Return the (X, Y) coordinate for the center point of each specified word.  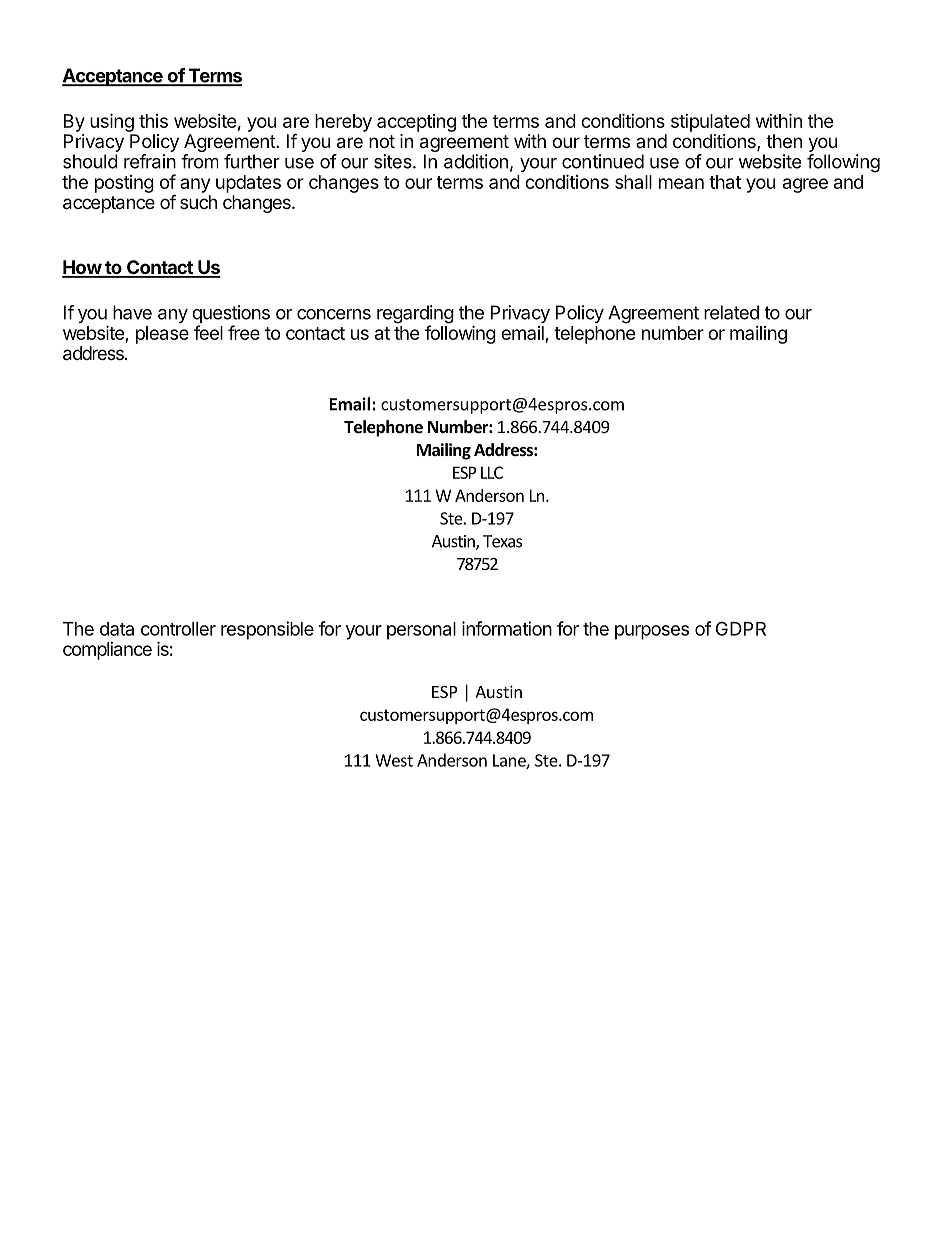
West (394, 760)
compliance (107, 651)
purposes (652, 632)
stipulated (710, 123)
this (153, 121)
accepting (416, 123)
